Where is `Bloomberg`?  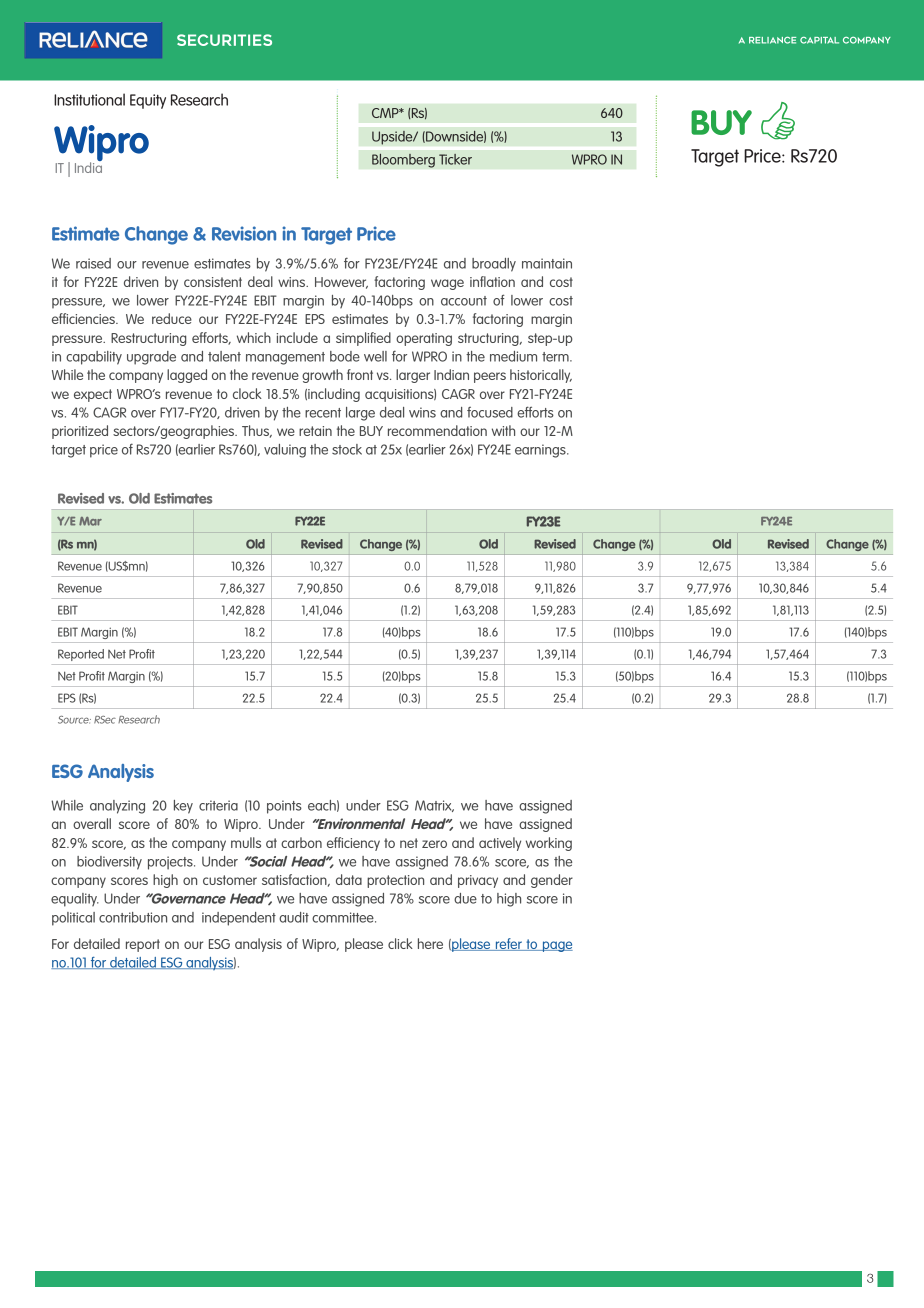 Bloomberg is located at coordinates (403, 160).
